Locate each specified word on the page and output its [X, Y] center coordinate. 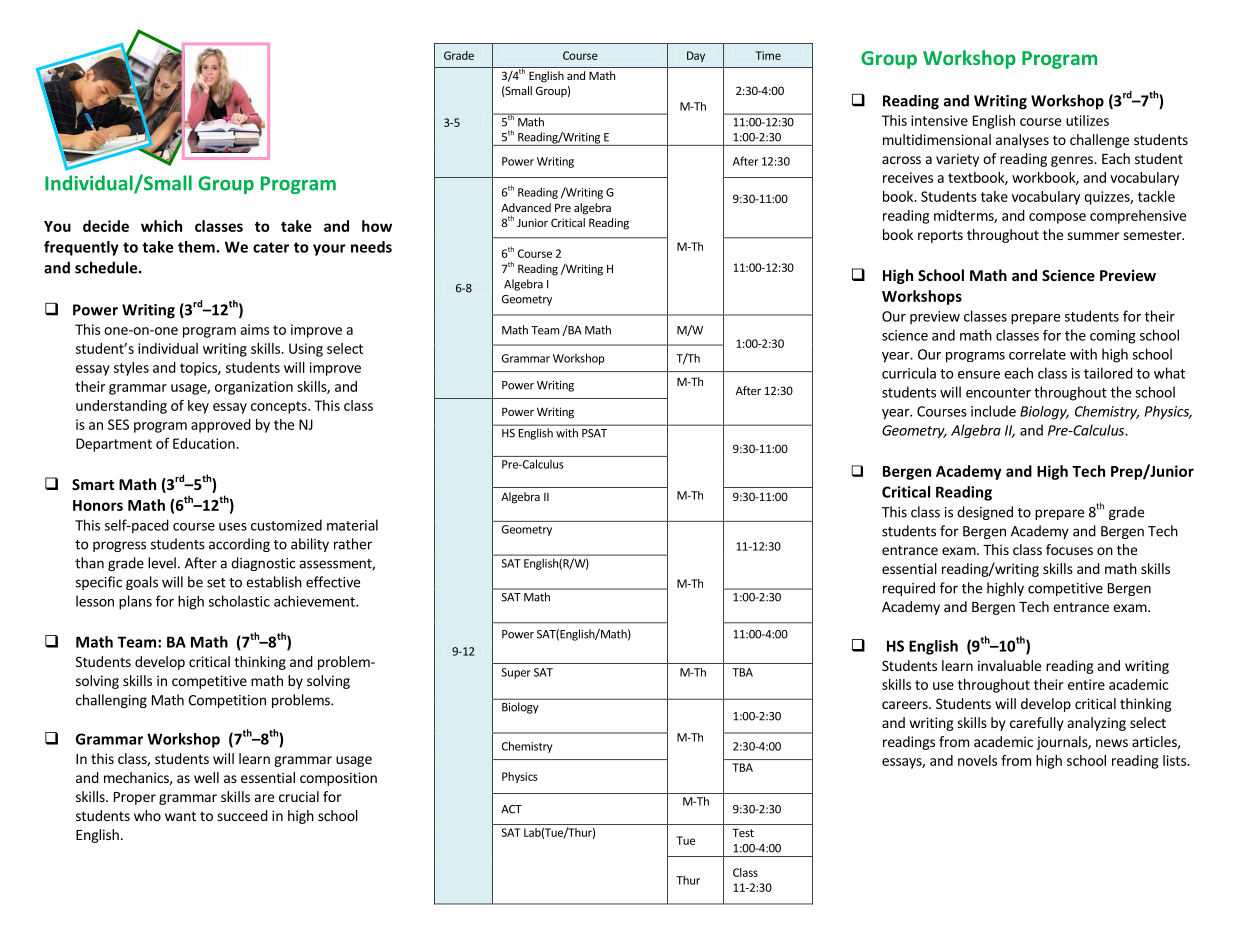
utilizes [1087, 120]
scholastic [239, 601]
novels [977, 760]
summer [1093, 236]
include [993, 411]
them [196, 247]
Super [516, 673]
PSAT [594, 433]
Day [696, 56]
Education [205, 443]
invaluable [1009, 665]
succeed [242, 815]
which [161, 226]
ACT [511, 809]
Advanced [526, 207]
